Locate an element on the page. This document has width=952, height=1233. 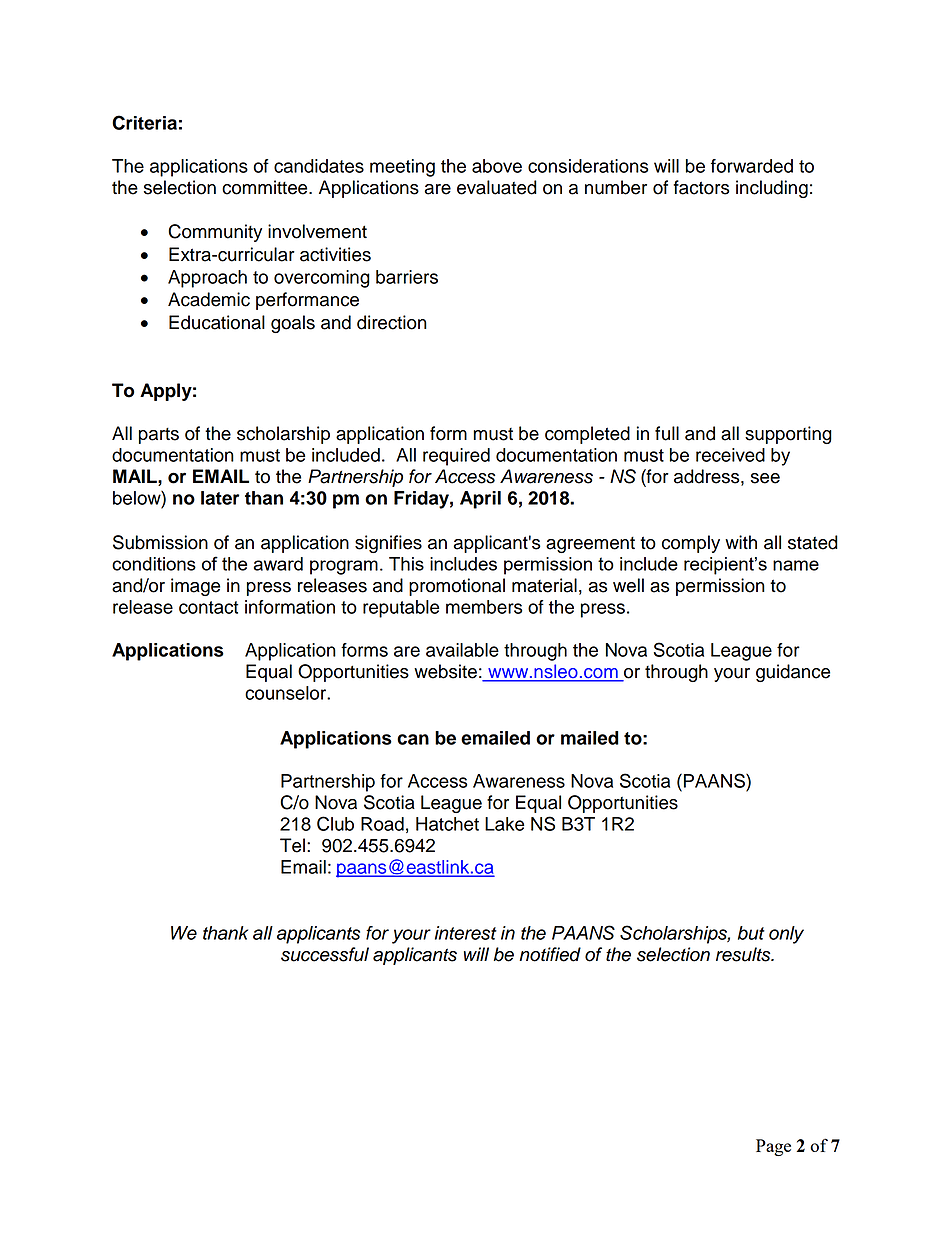
committee is located at coordinates (266, 187).
